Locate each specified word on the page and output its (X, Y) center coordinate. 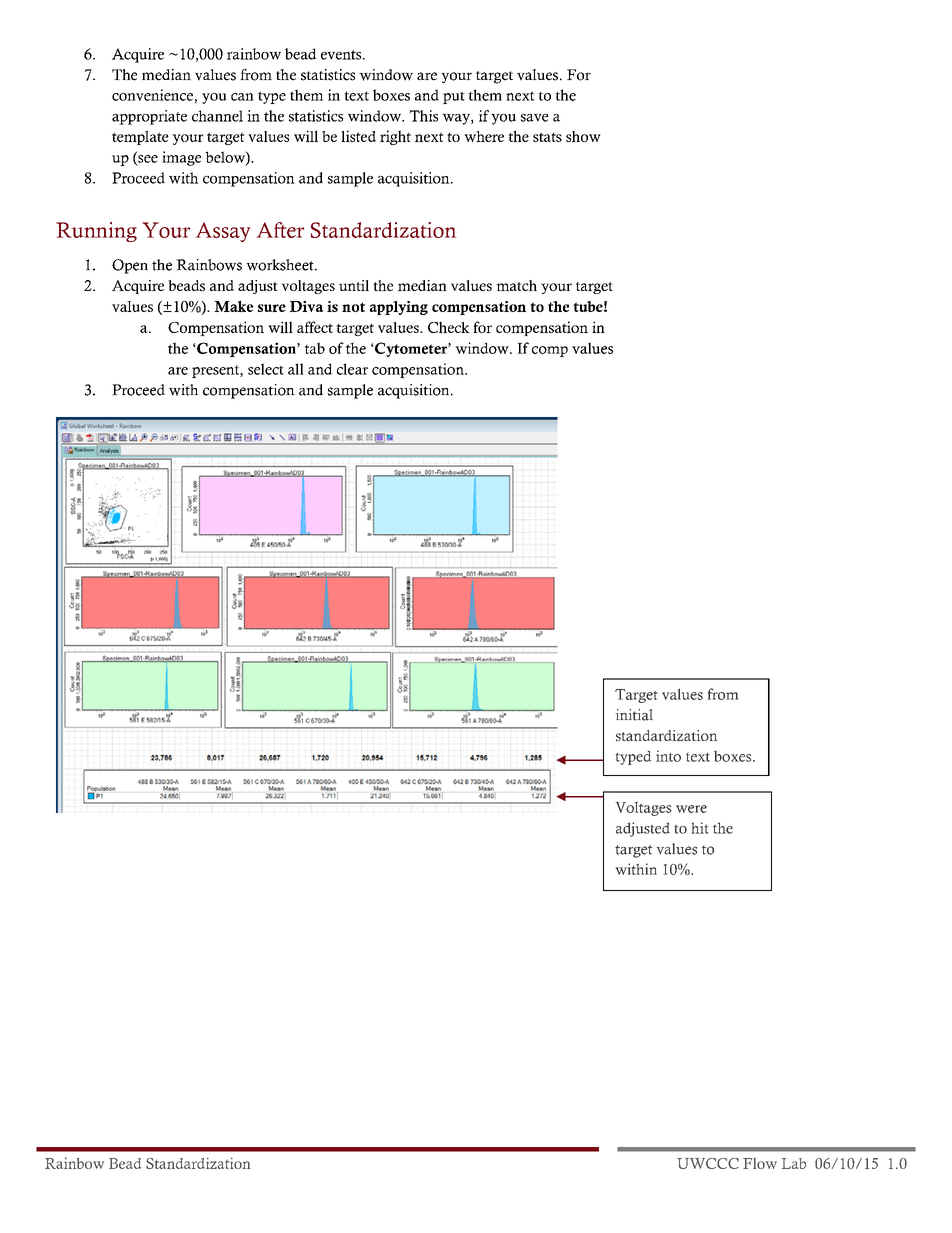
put (454, 97)
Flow (760, 1163)
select (266, 369)
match (516, 285)
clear (352, 369)
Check (449, 327)
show (583, 136)
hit (700, 828)
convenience (152, 95)
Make (233, 306)
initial (634, 715)
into (668, 756)
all (296, 369)
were (691, 809)
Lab (794, 1163)
